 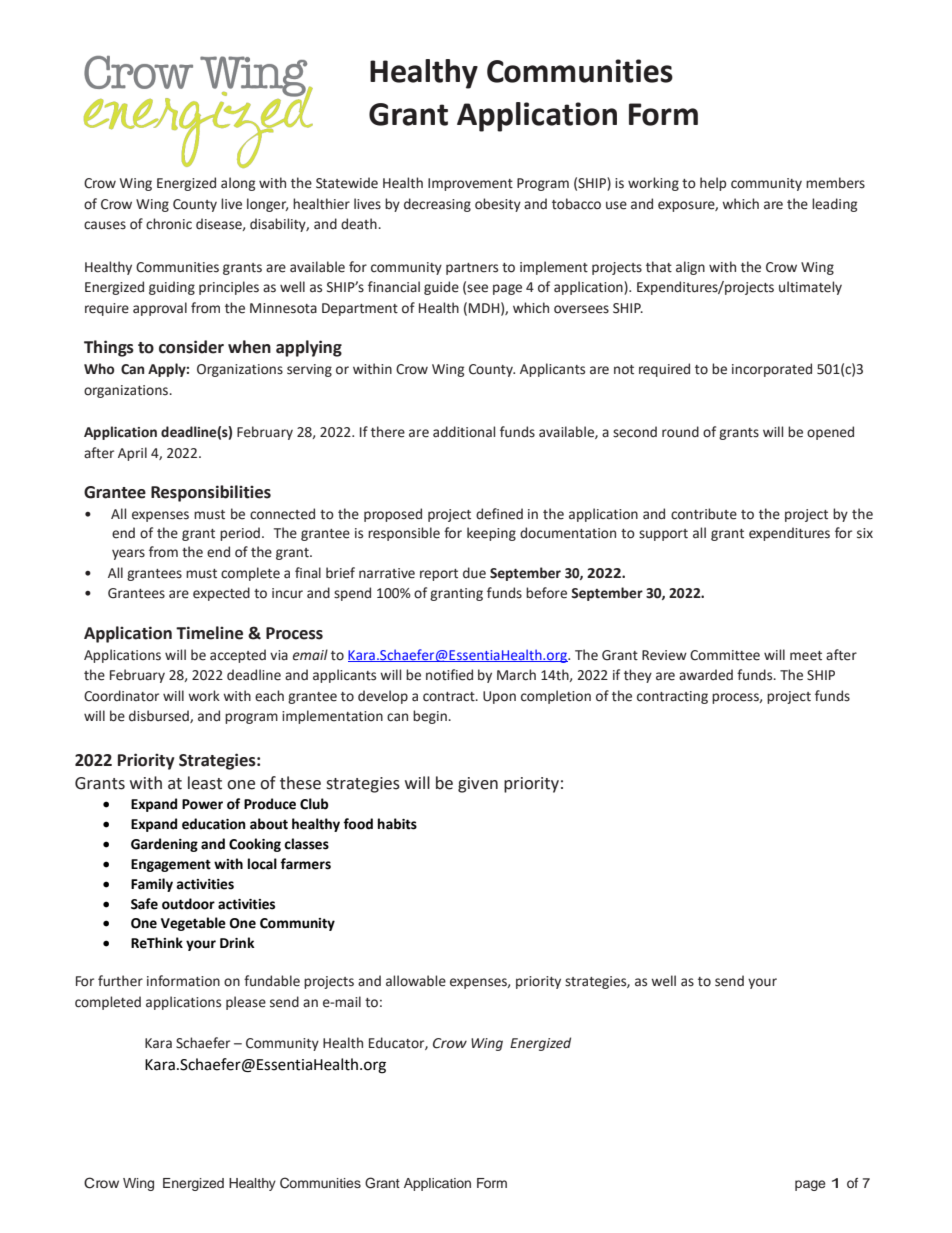 What do you see at coordinates (834, 205) in the image?
I see `leading` at bounding box center [834, 205].
